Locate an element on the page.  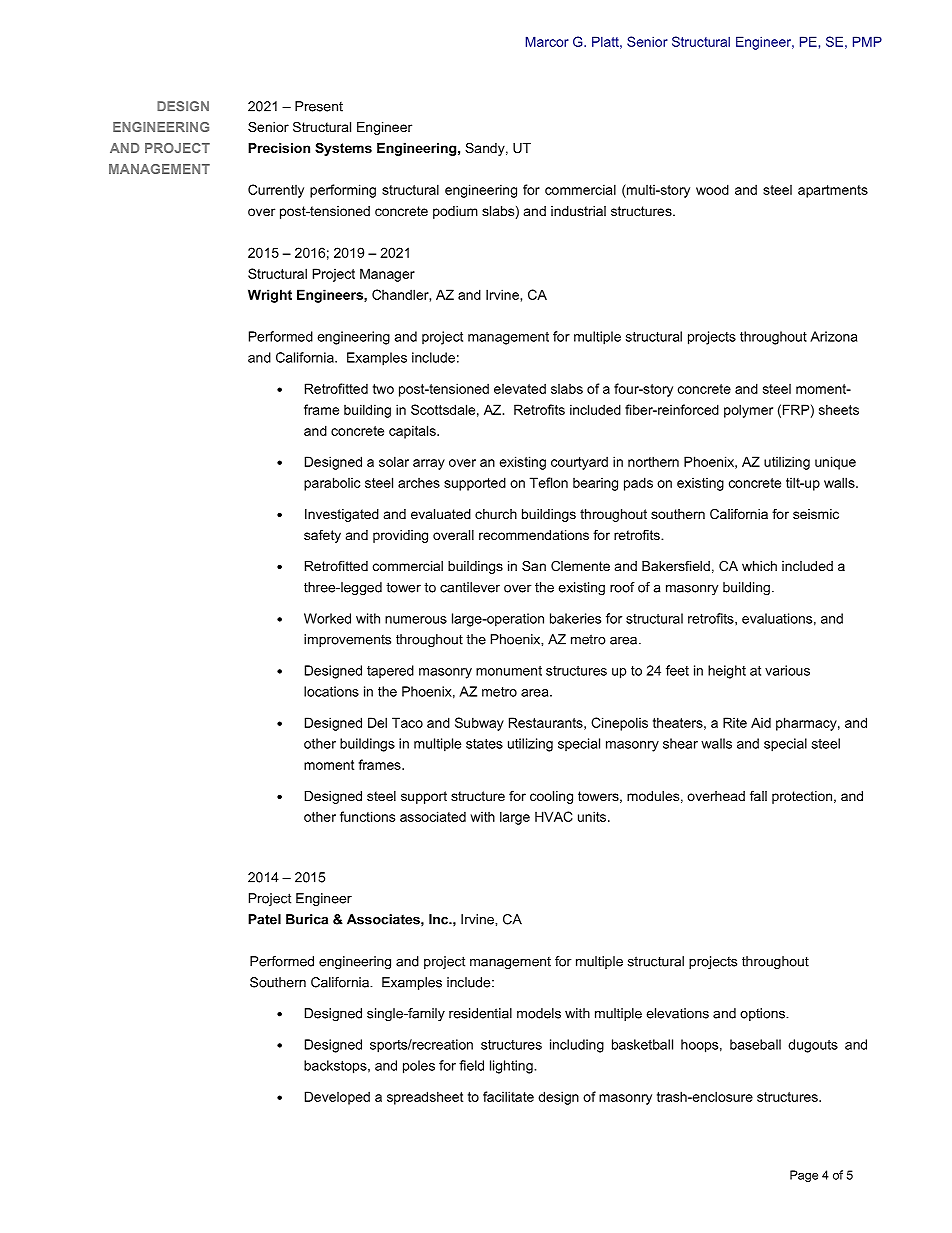
Arizona is located at coordinates (833, 336).
